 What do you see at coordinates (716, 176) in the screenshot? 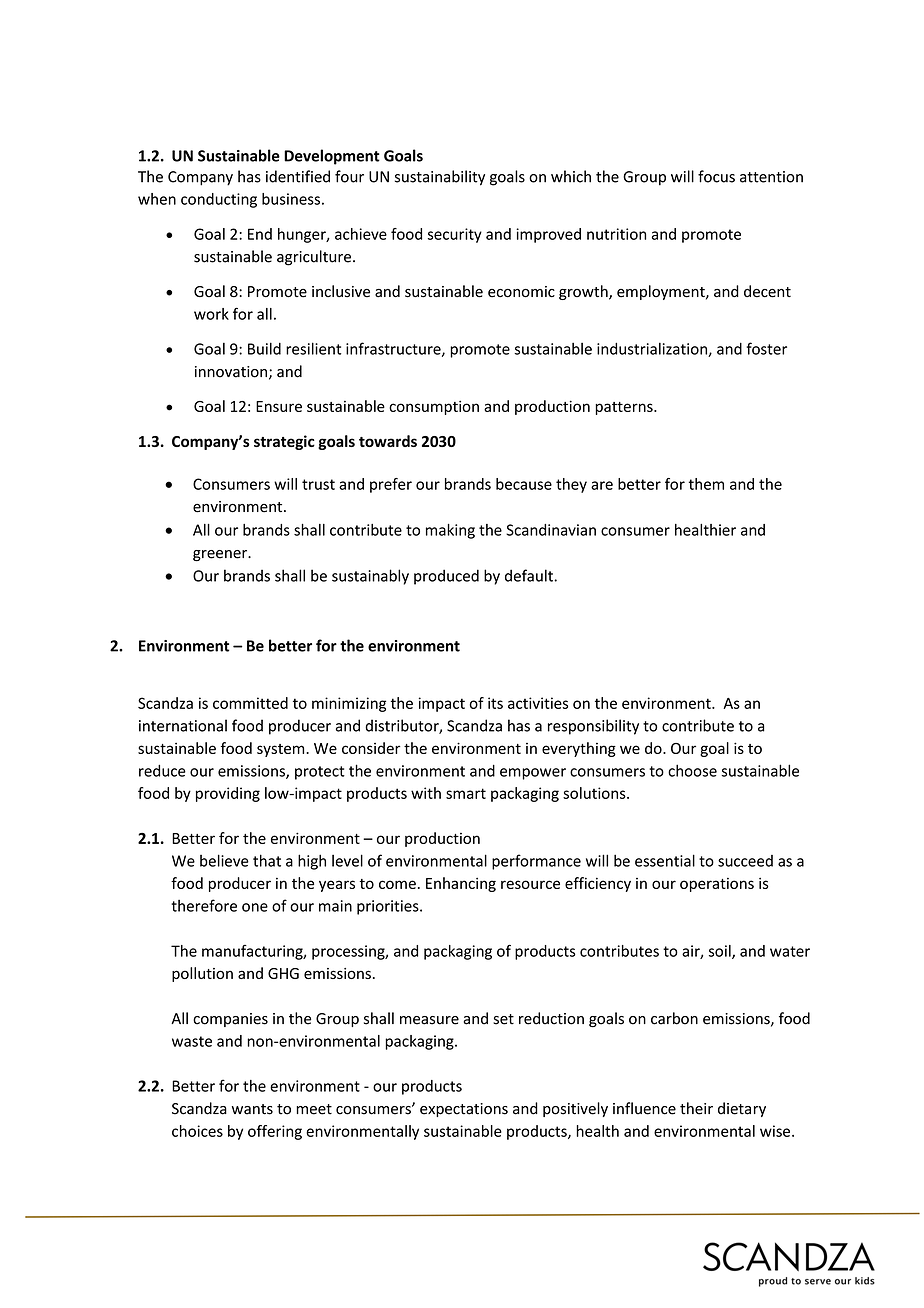
I see `focus` at bounding box center [716, 176].
